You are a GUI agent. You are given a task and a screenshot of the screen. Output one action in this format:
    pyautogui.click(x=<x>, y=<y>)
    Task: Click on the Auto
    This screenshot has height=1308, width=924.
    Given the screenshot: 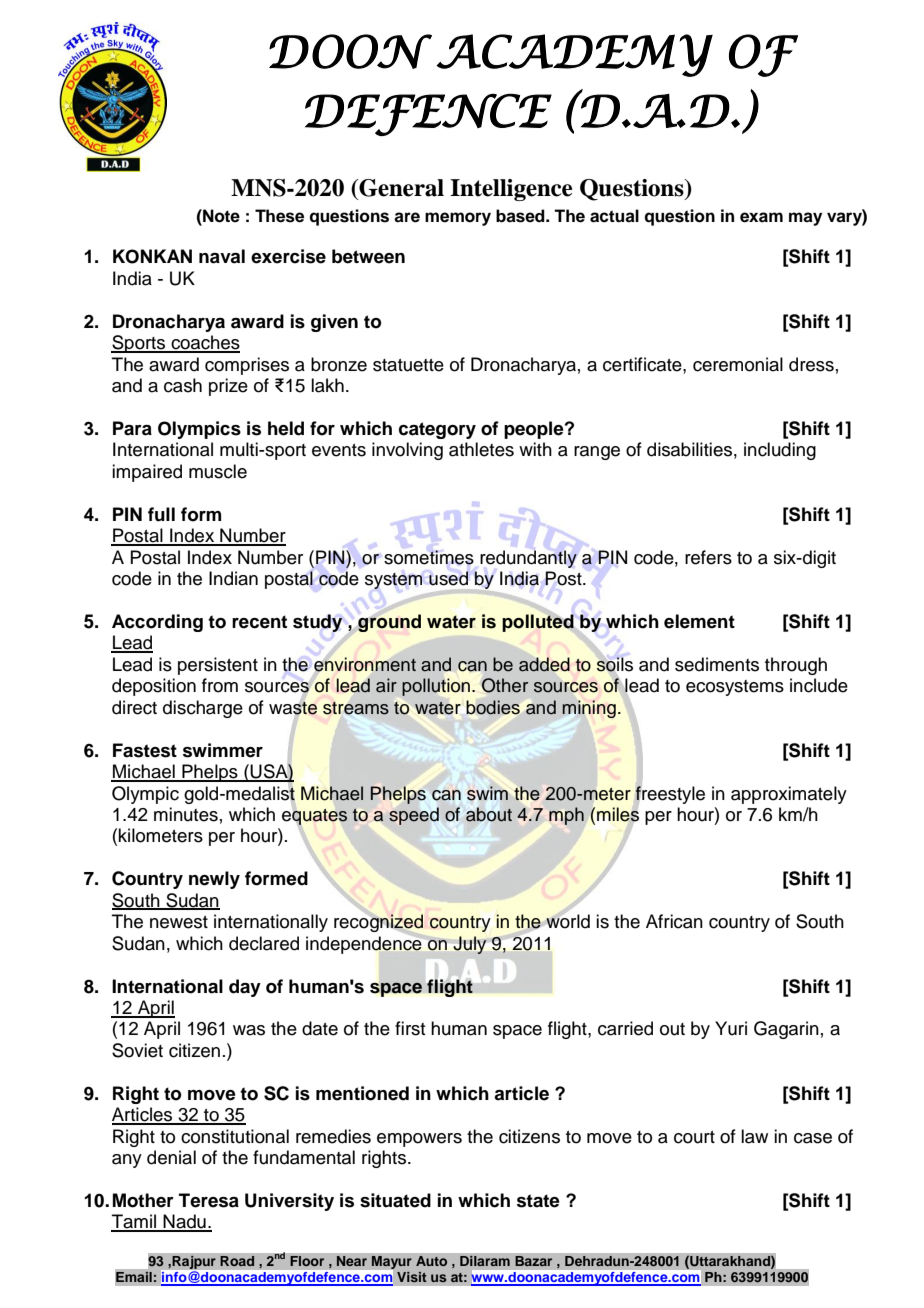 What is the action you would take?
    pyautogui.click(x=431, y=1261)
